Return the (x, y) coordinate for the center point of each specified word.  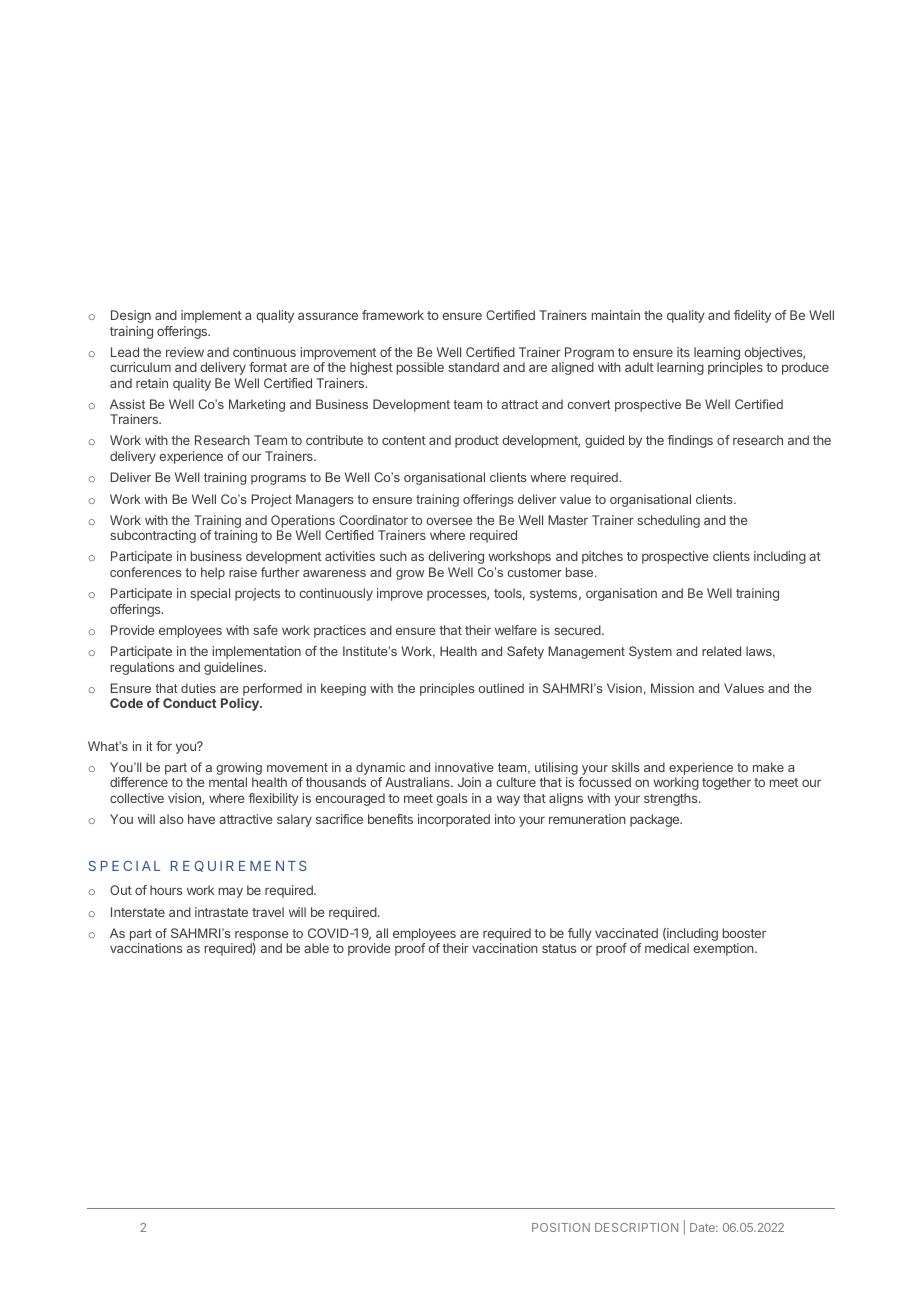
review (185, 352)
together (726, 783)
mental (228, 782)
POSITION (561, 1227)
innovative (464, 767)
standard (473, 367)
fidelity (752, 316)
